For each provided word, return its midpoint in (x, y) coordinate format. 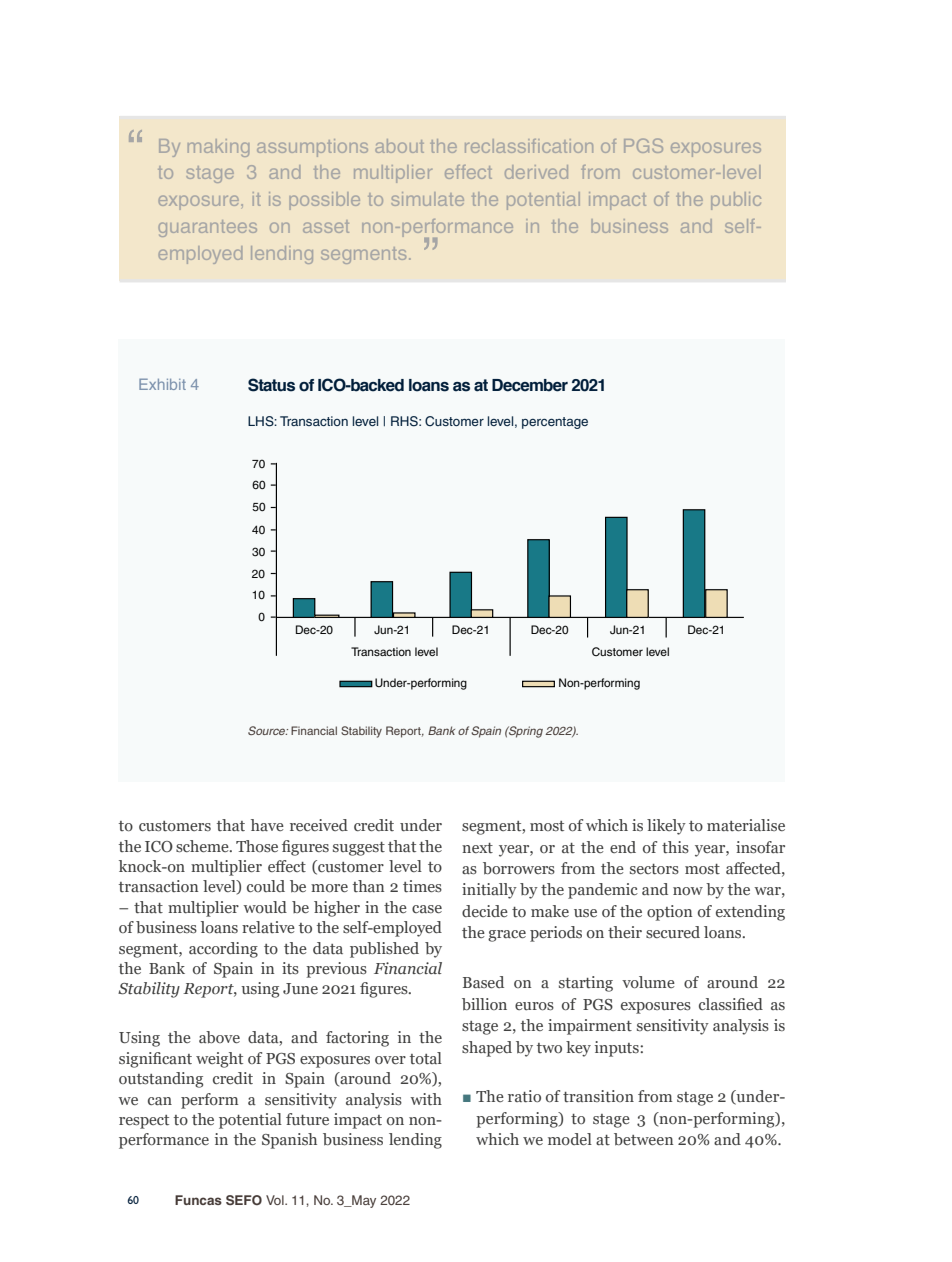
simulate (427, 199)
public (736, 201)
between (643, 1139)
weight (219, 1060)
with (426, 1099)
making (218, 148)
